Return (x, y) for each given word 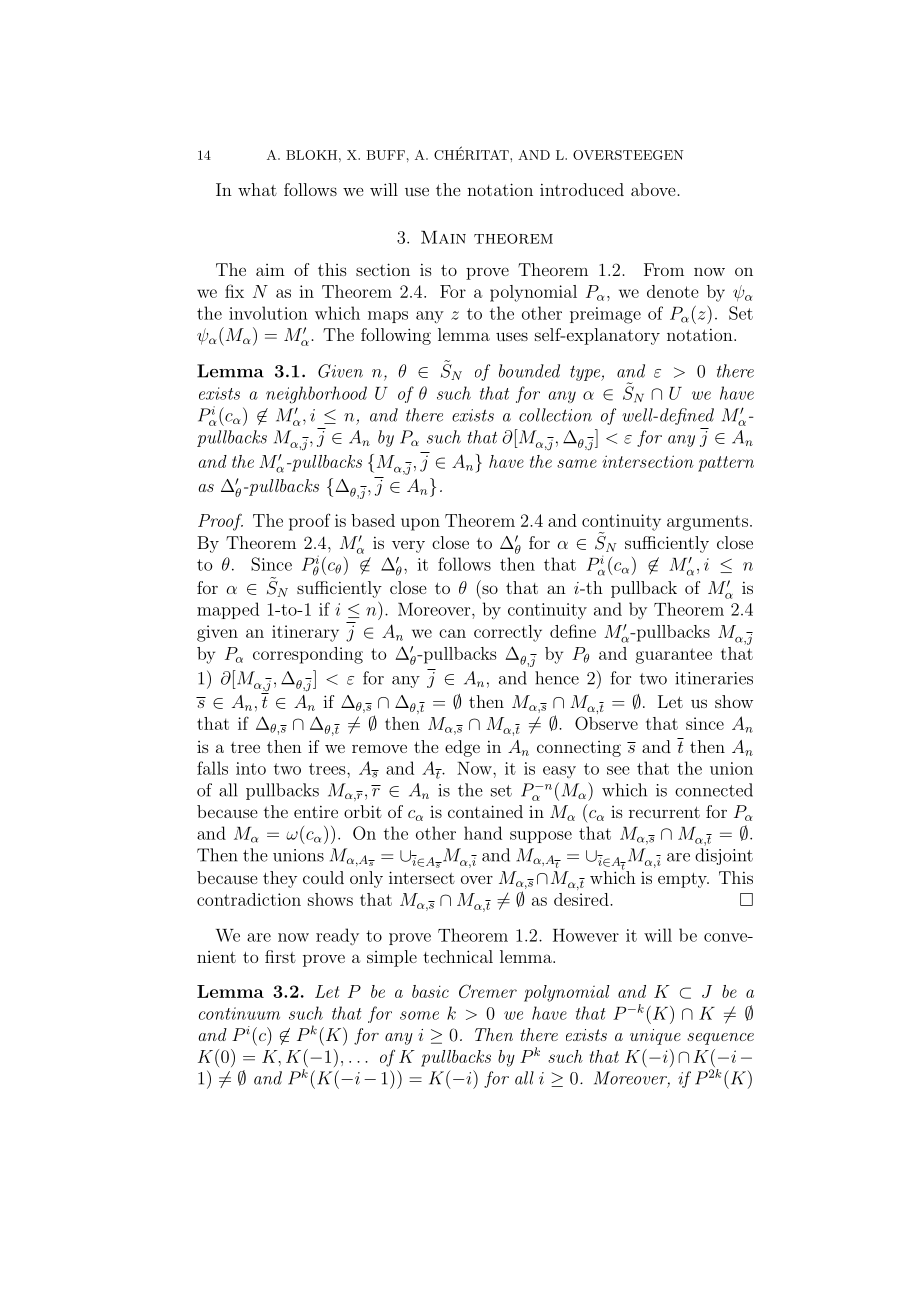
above (654, 189)
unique (655, 1037)
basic (430, 991)
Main (443, 237)
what (257, 189)
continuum (239, 1013)
